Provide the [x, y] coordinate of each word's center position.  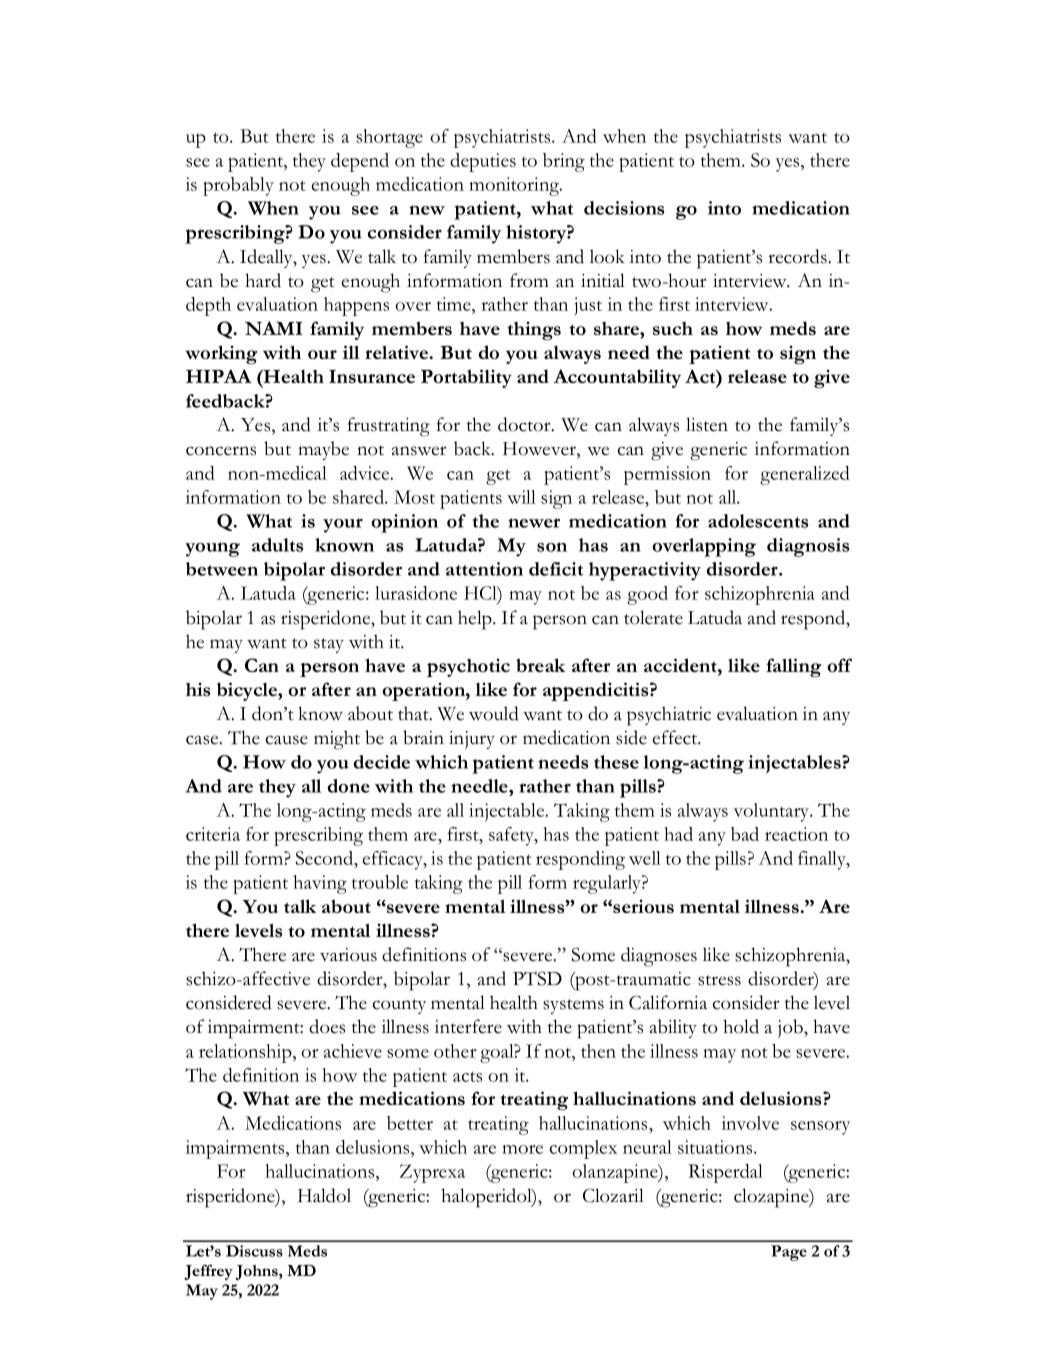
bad [745, 834]
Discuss [254, 1251]
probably [238, 186]
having [320, 884]
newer [534, 523]
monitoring [515, 186]
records [798, 256]
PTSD [537, 978]
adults [277, 545]
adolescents [758, 521]
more [522, 1149]
